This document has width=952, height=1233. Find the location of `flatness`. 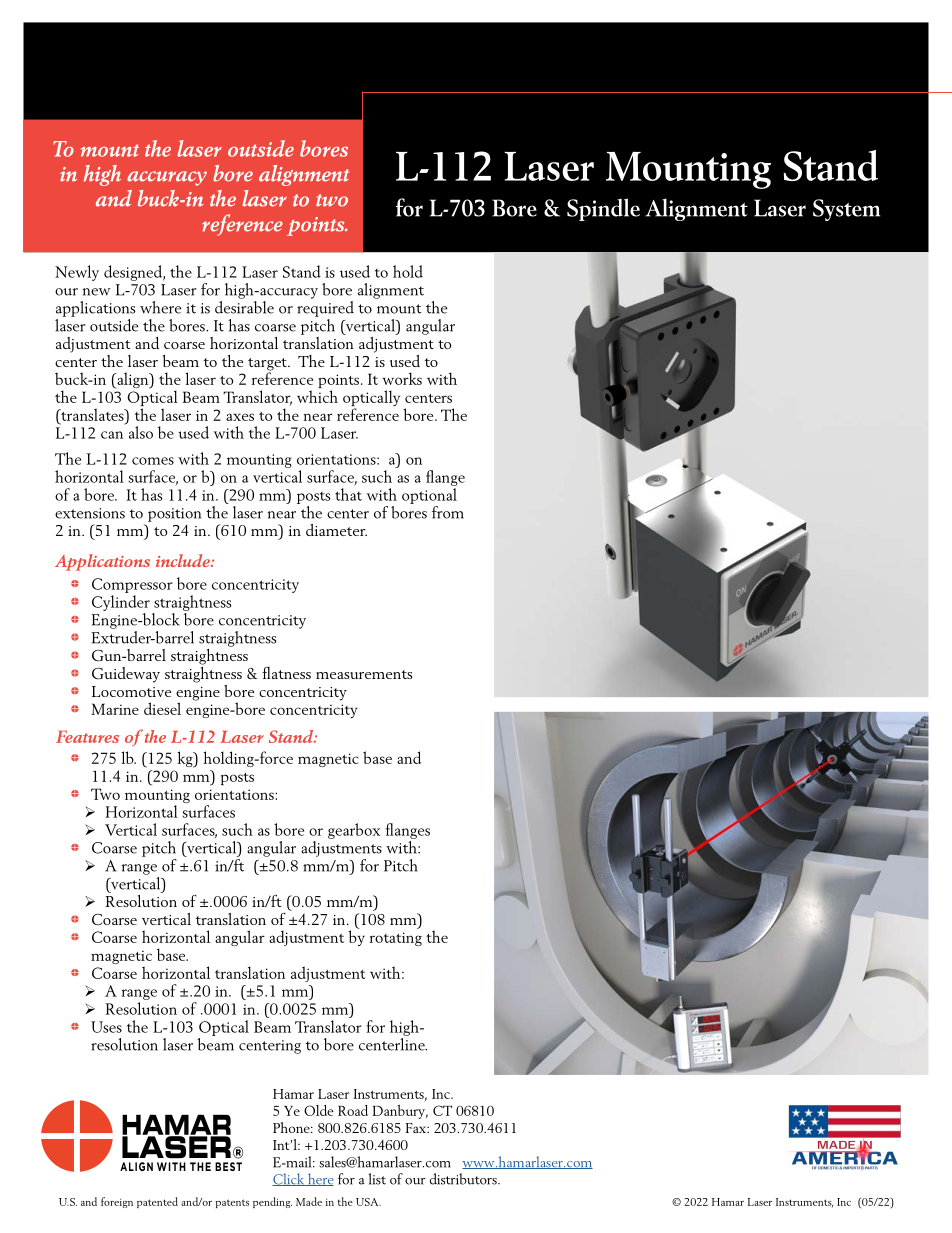

flatness is located at coordinates (286, 673).
